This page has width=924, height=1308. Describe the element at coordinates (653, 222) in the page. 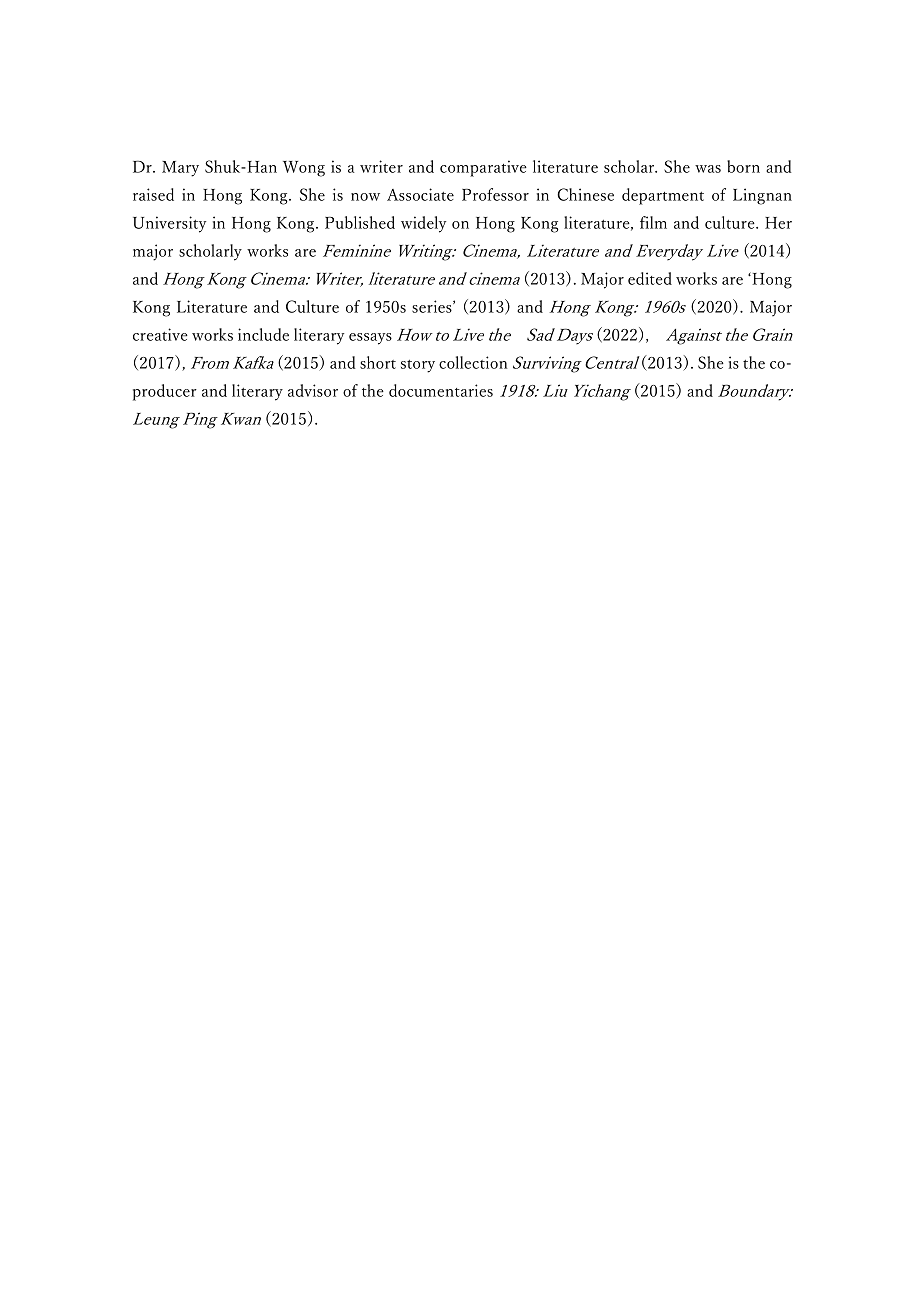

I see `film` at that location.
